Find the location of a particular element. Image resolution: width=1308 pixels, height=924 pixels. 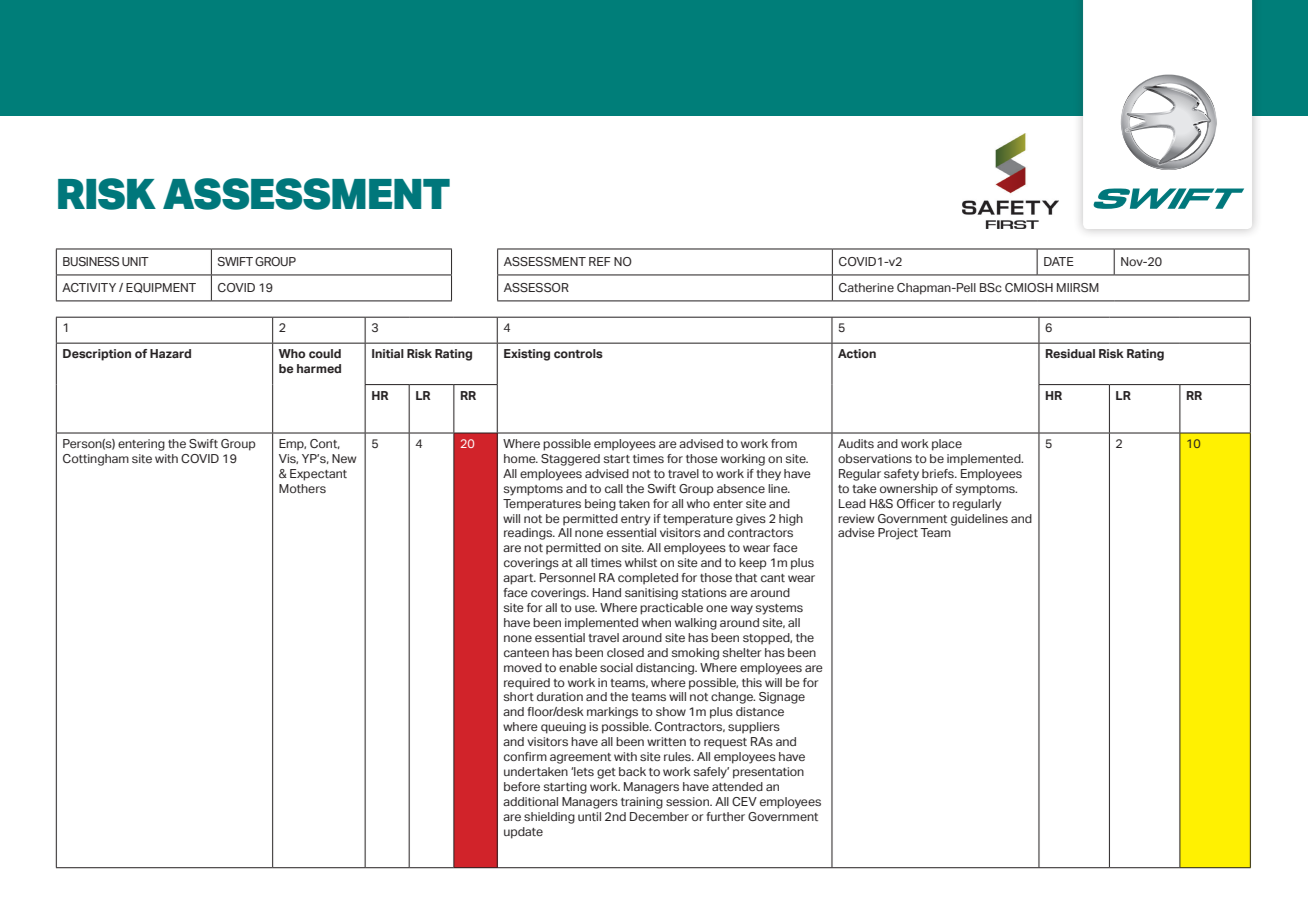

ASSESSOR is located at coordinates (536, 287).
